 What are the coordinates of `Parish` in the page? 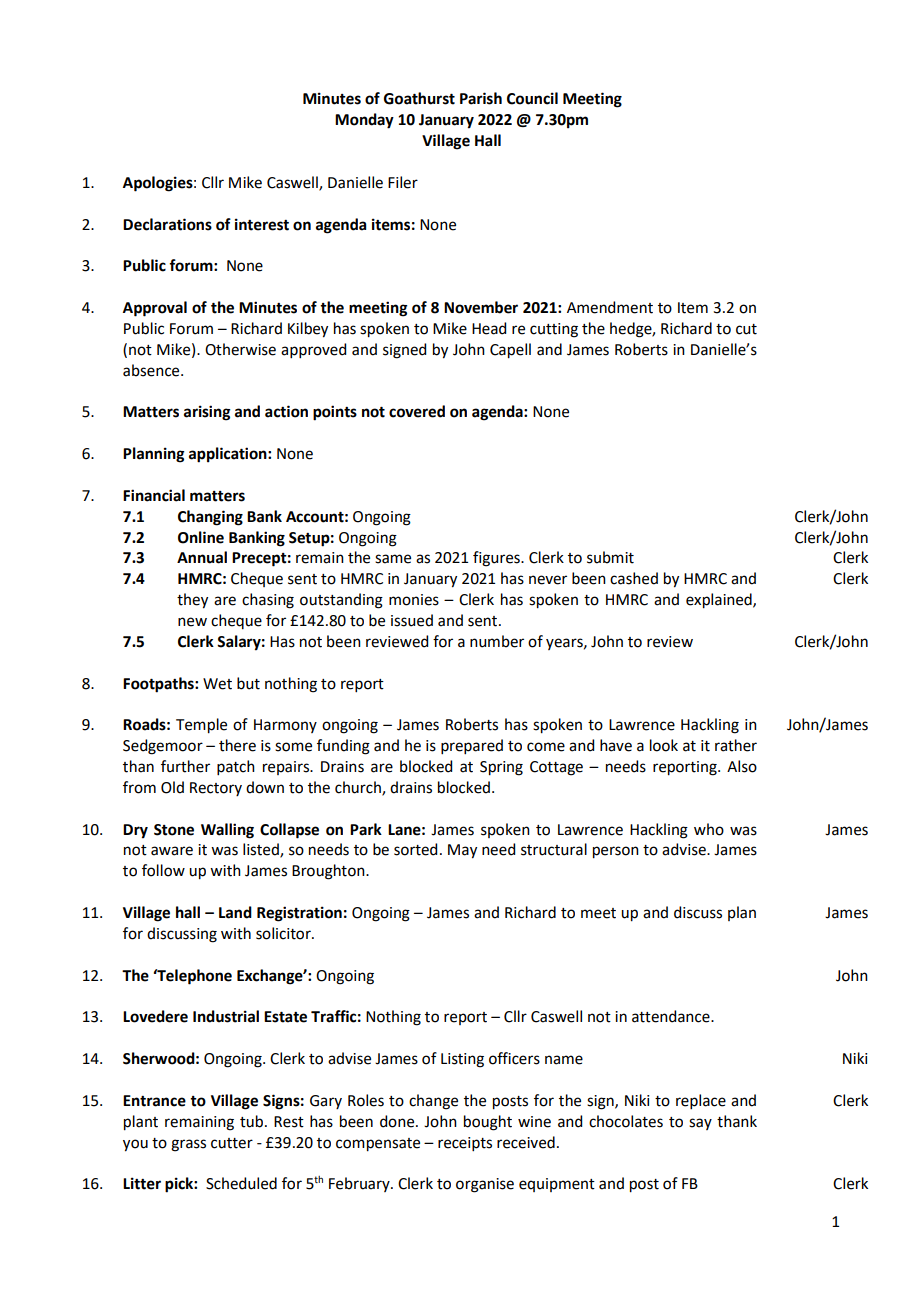 It's located at (481, 98).
